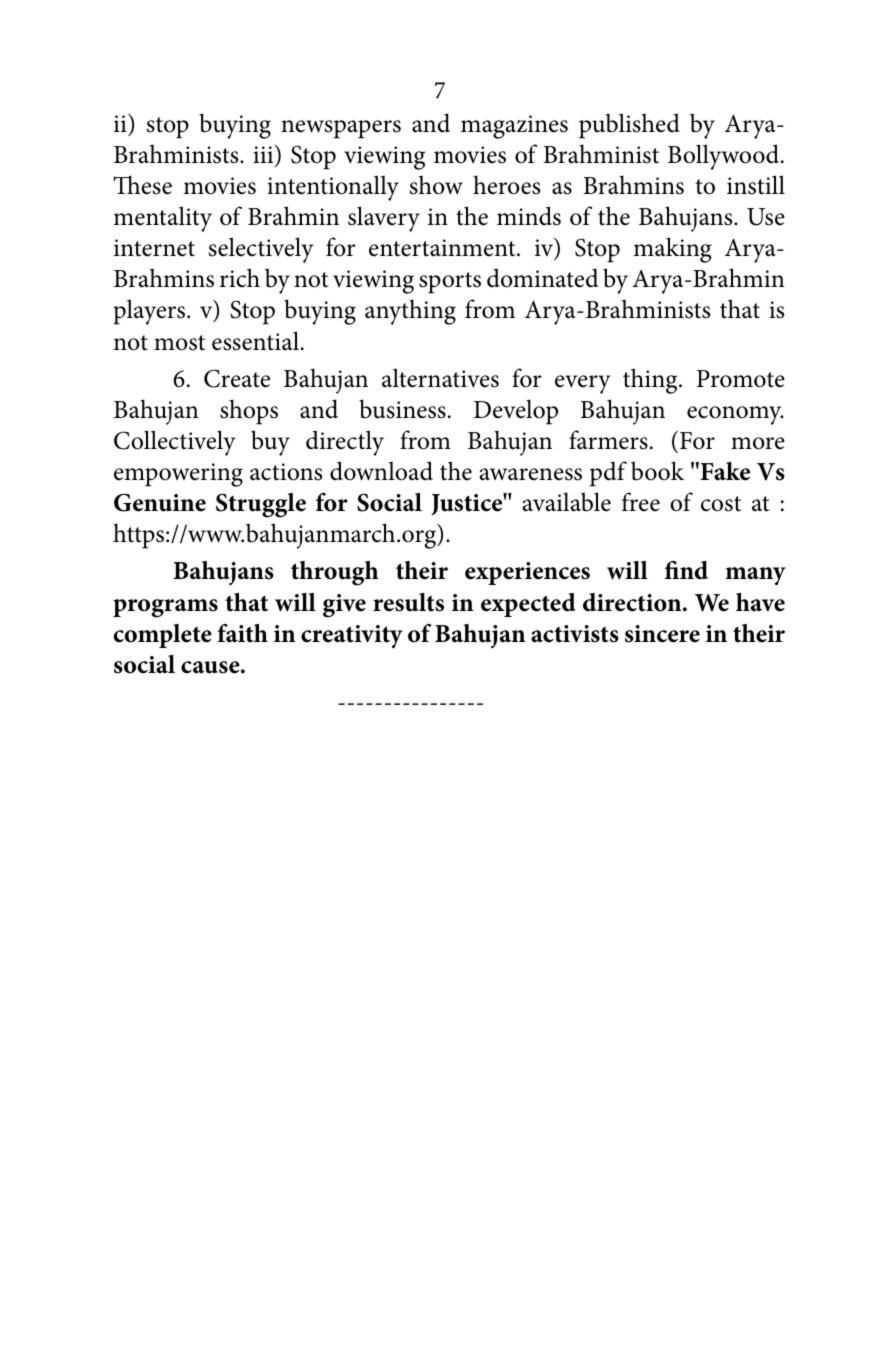  I want to click on faith, so click(242, 633).
